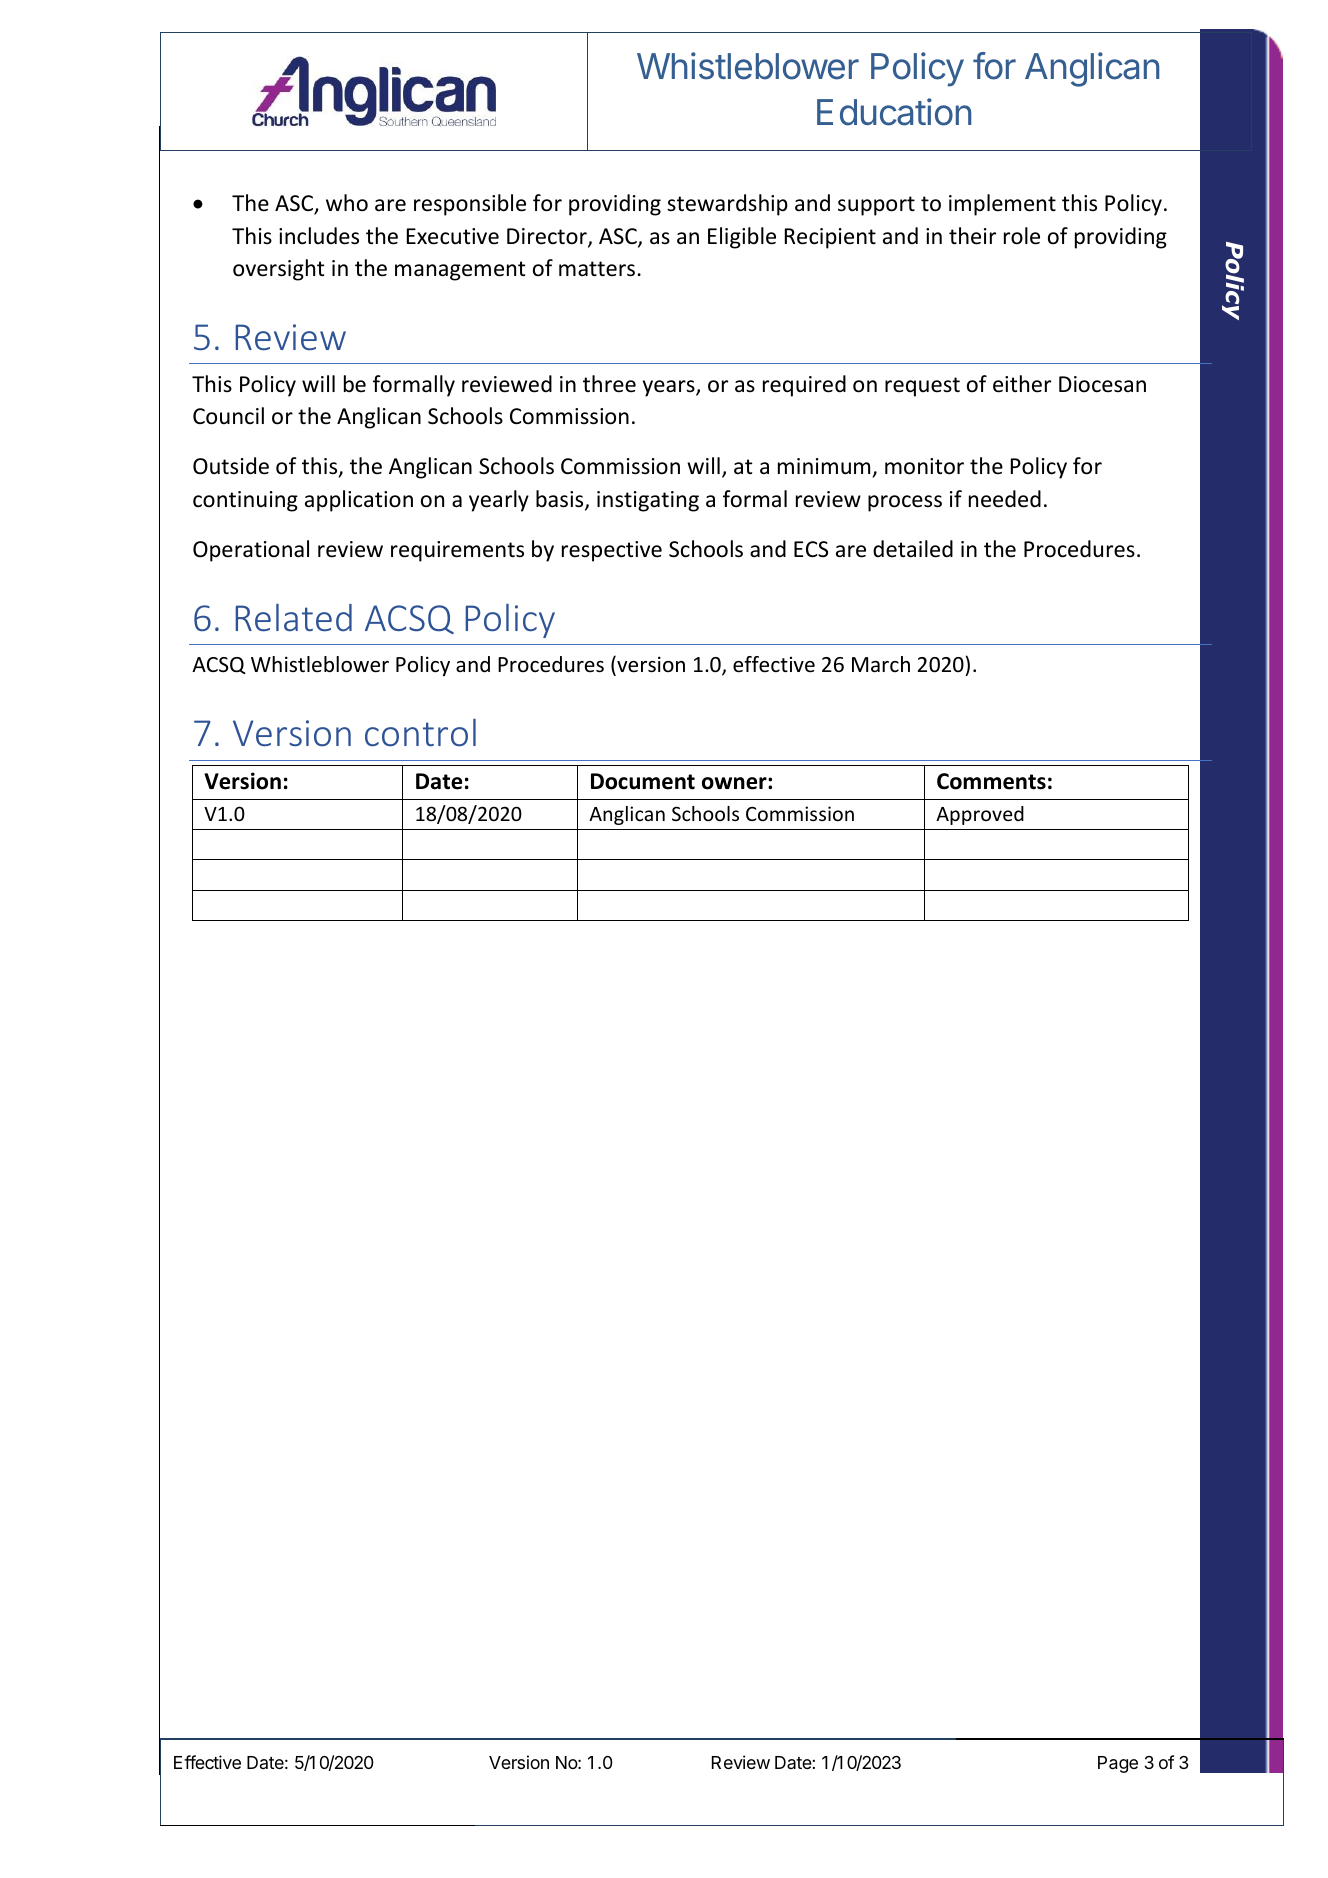 The width and height of the document is (1328, 1878). Describe the element at coordinates (1118, 1764) in the document. I see `Page` at that location.
